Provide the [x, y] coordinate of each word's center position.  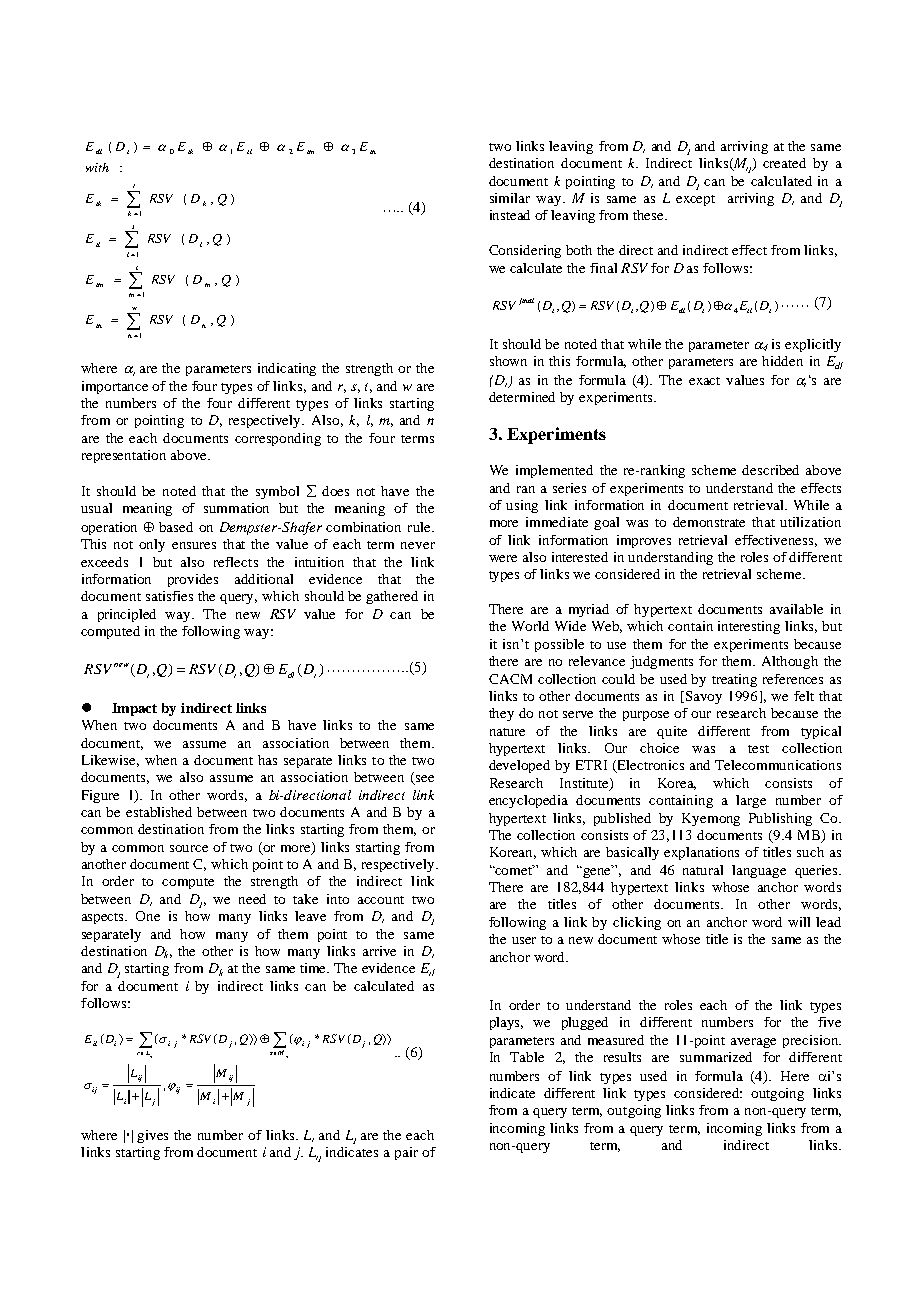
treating [734, 680]
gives [152, 1136]
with [97, 167]
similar [510, 198]
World [530, 626]
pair [406, 1153]
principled [127, 615]
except [695, 200]
